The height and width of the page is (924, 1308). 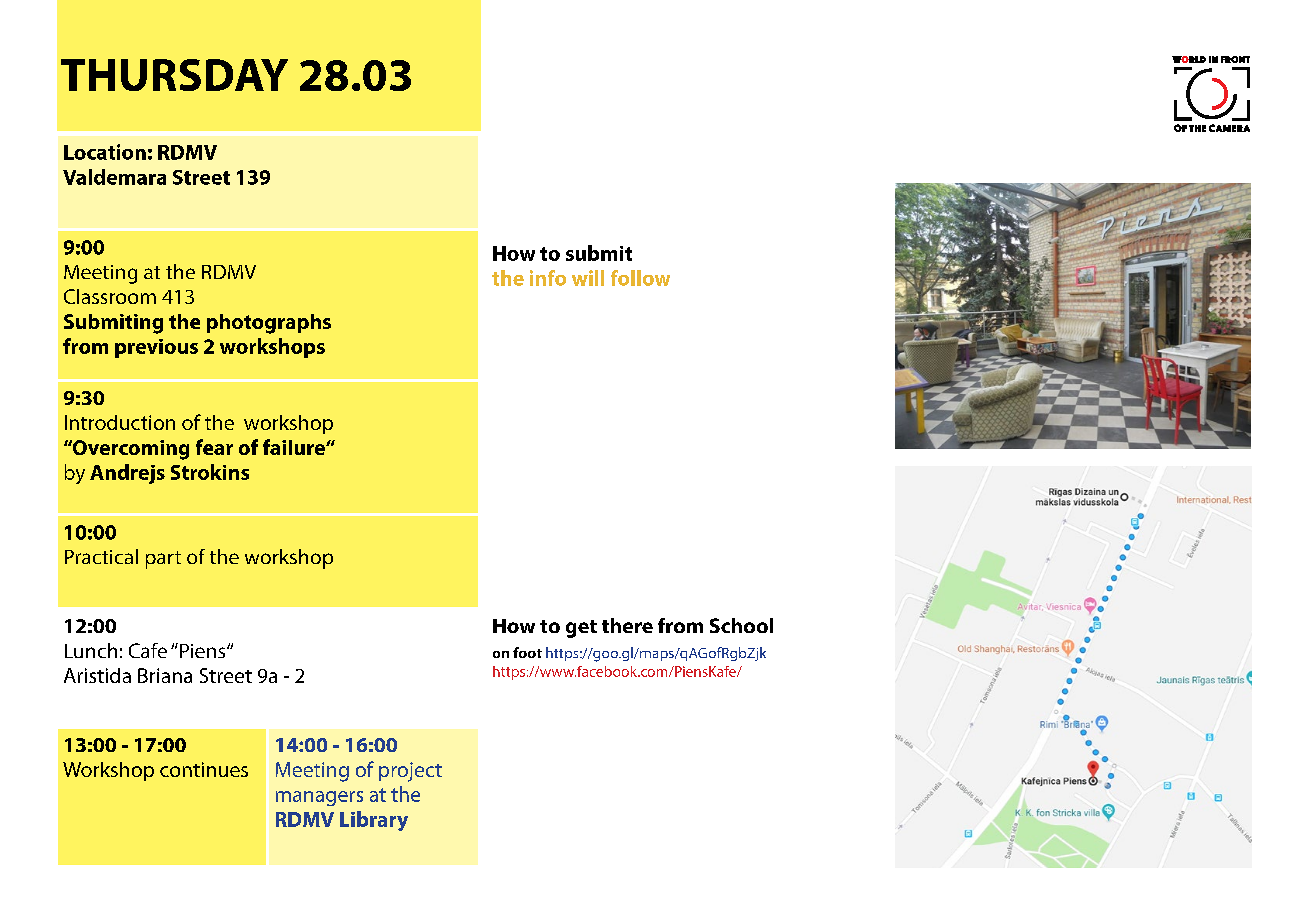 I want to click on foot, so click(x=527, y=652).
